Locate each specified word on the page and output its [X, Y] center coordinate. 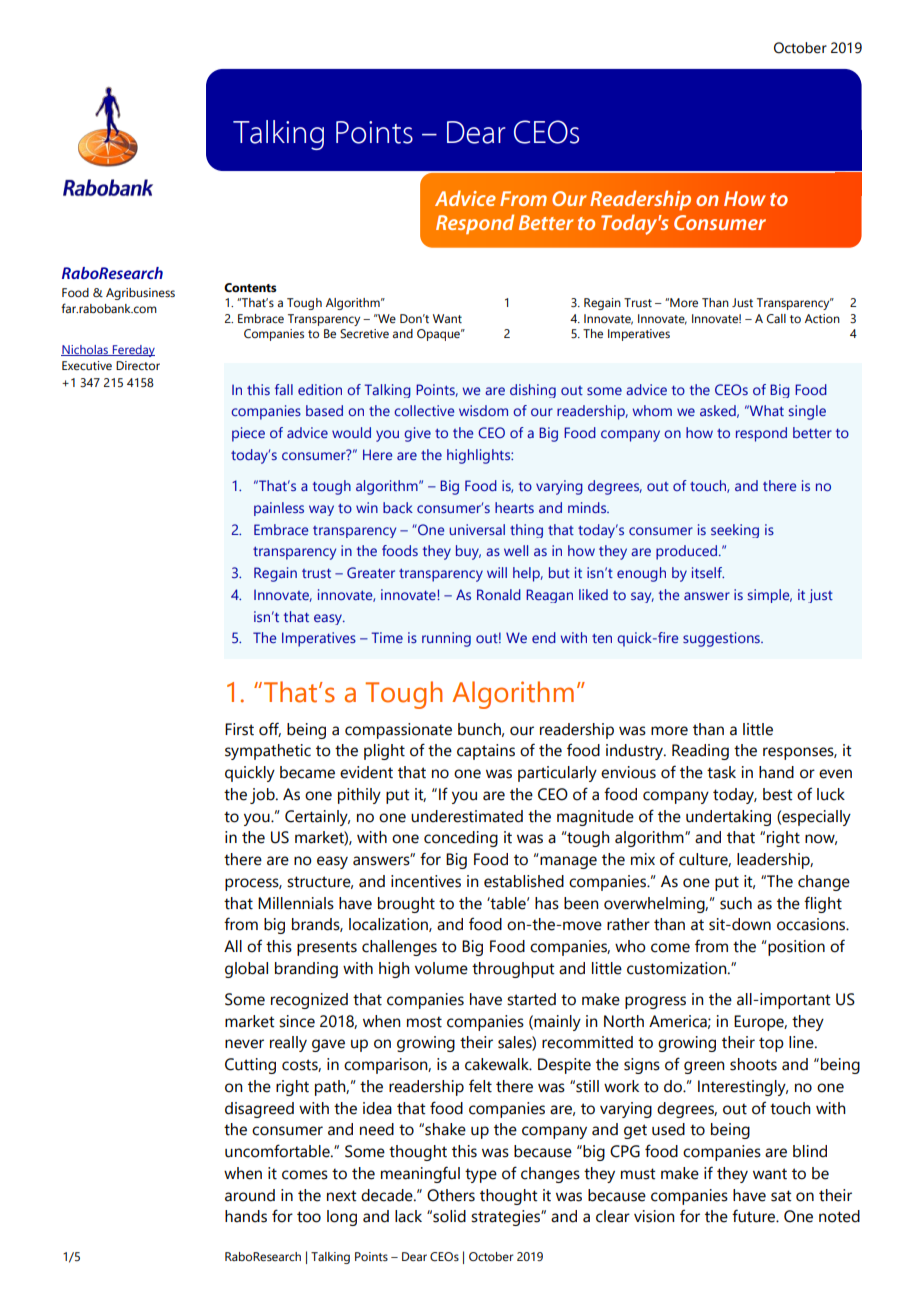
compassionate [398, 731]
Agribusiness [140, 294]
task [721, 772]
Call [776, 318]
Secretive [364, 333]
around [250, 1195]
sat [781, 1196]
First [239, 729]
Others [451, 1195]
